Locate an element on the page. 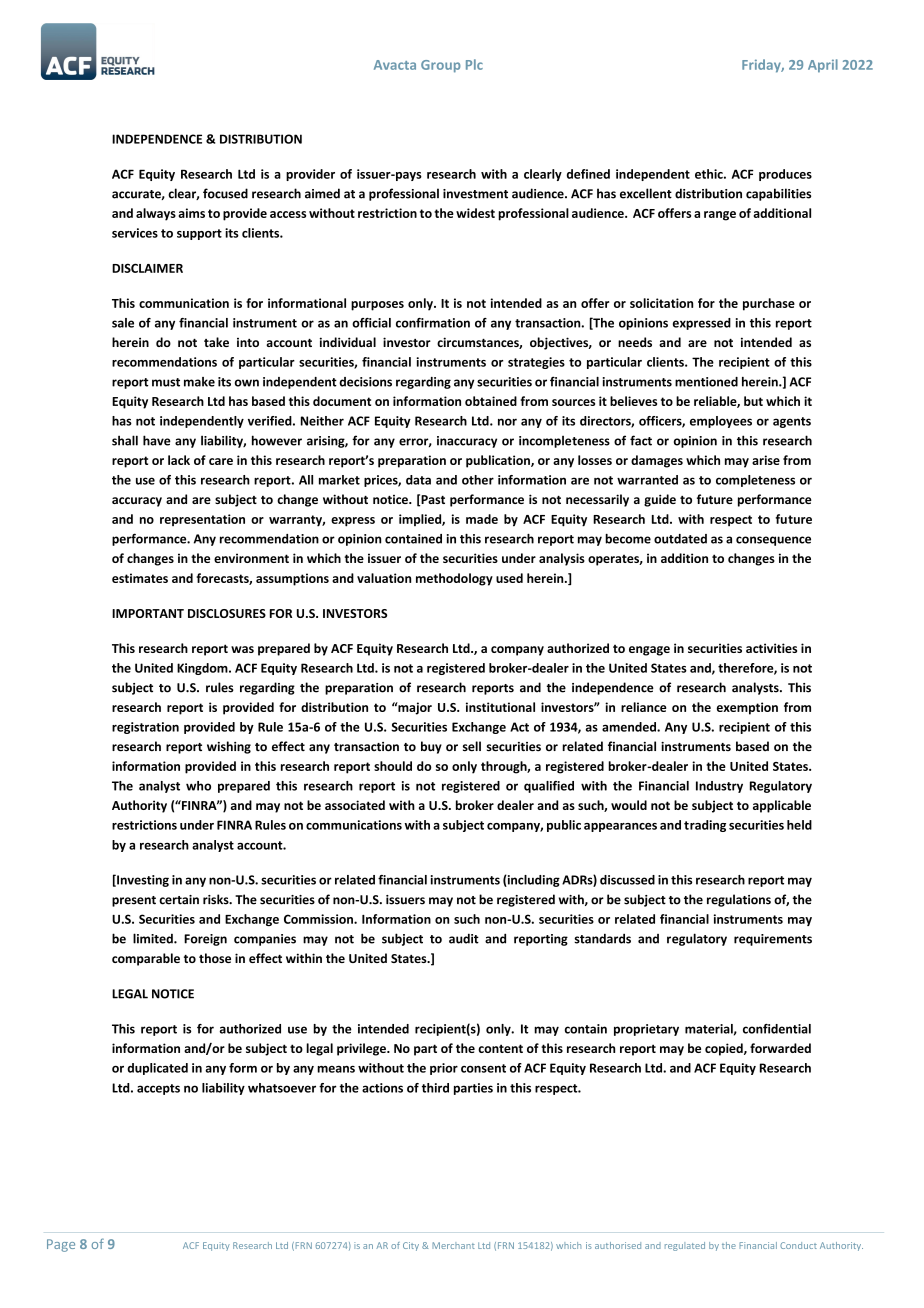 The image size is (924, 1308). Group is located at coordinates (441, 66).
